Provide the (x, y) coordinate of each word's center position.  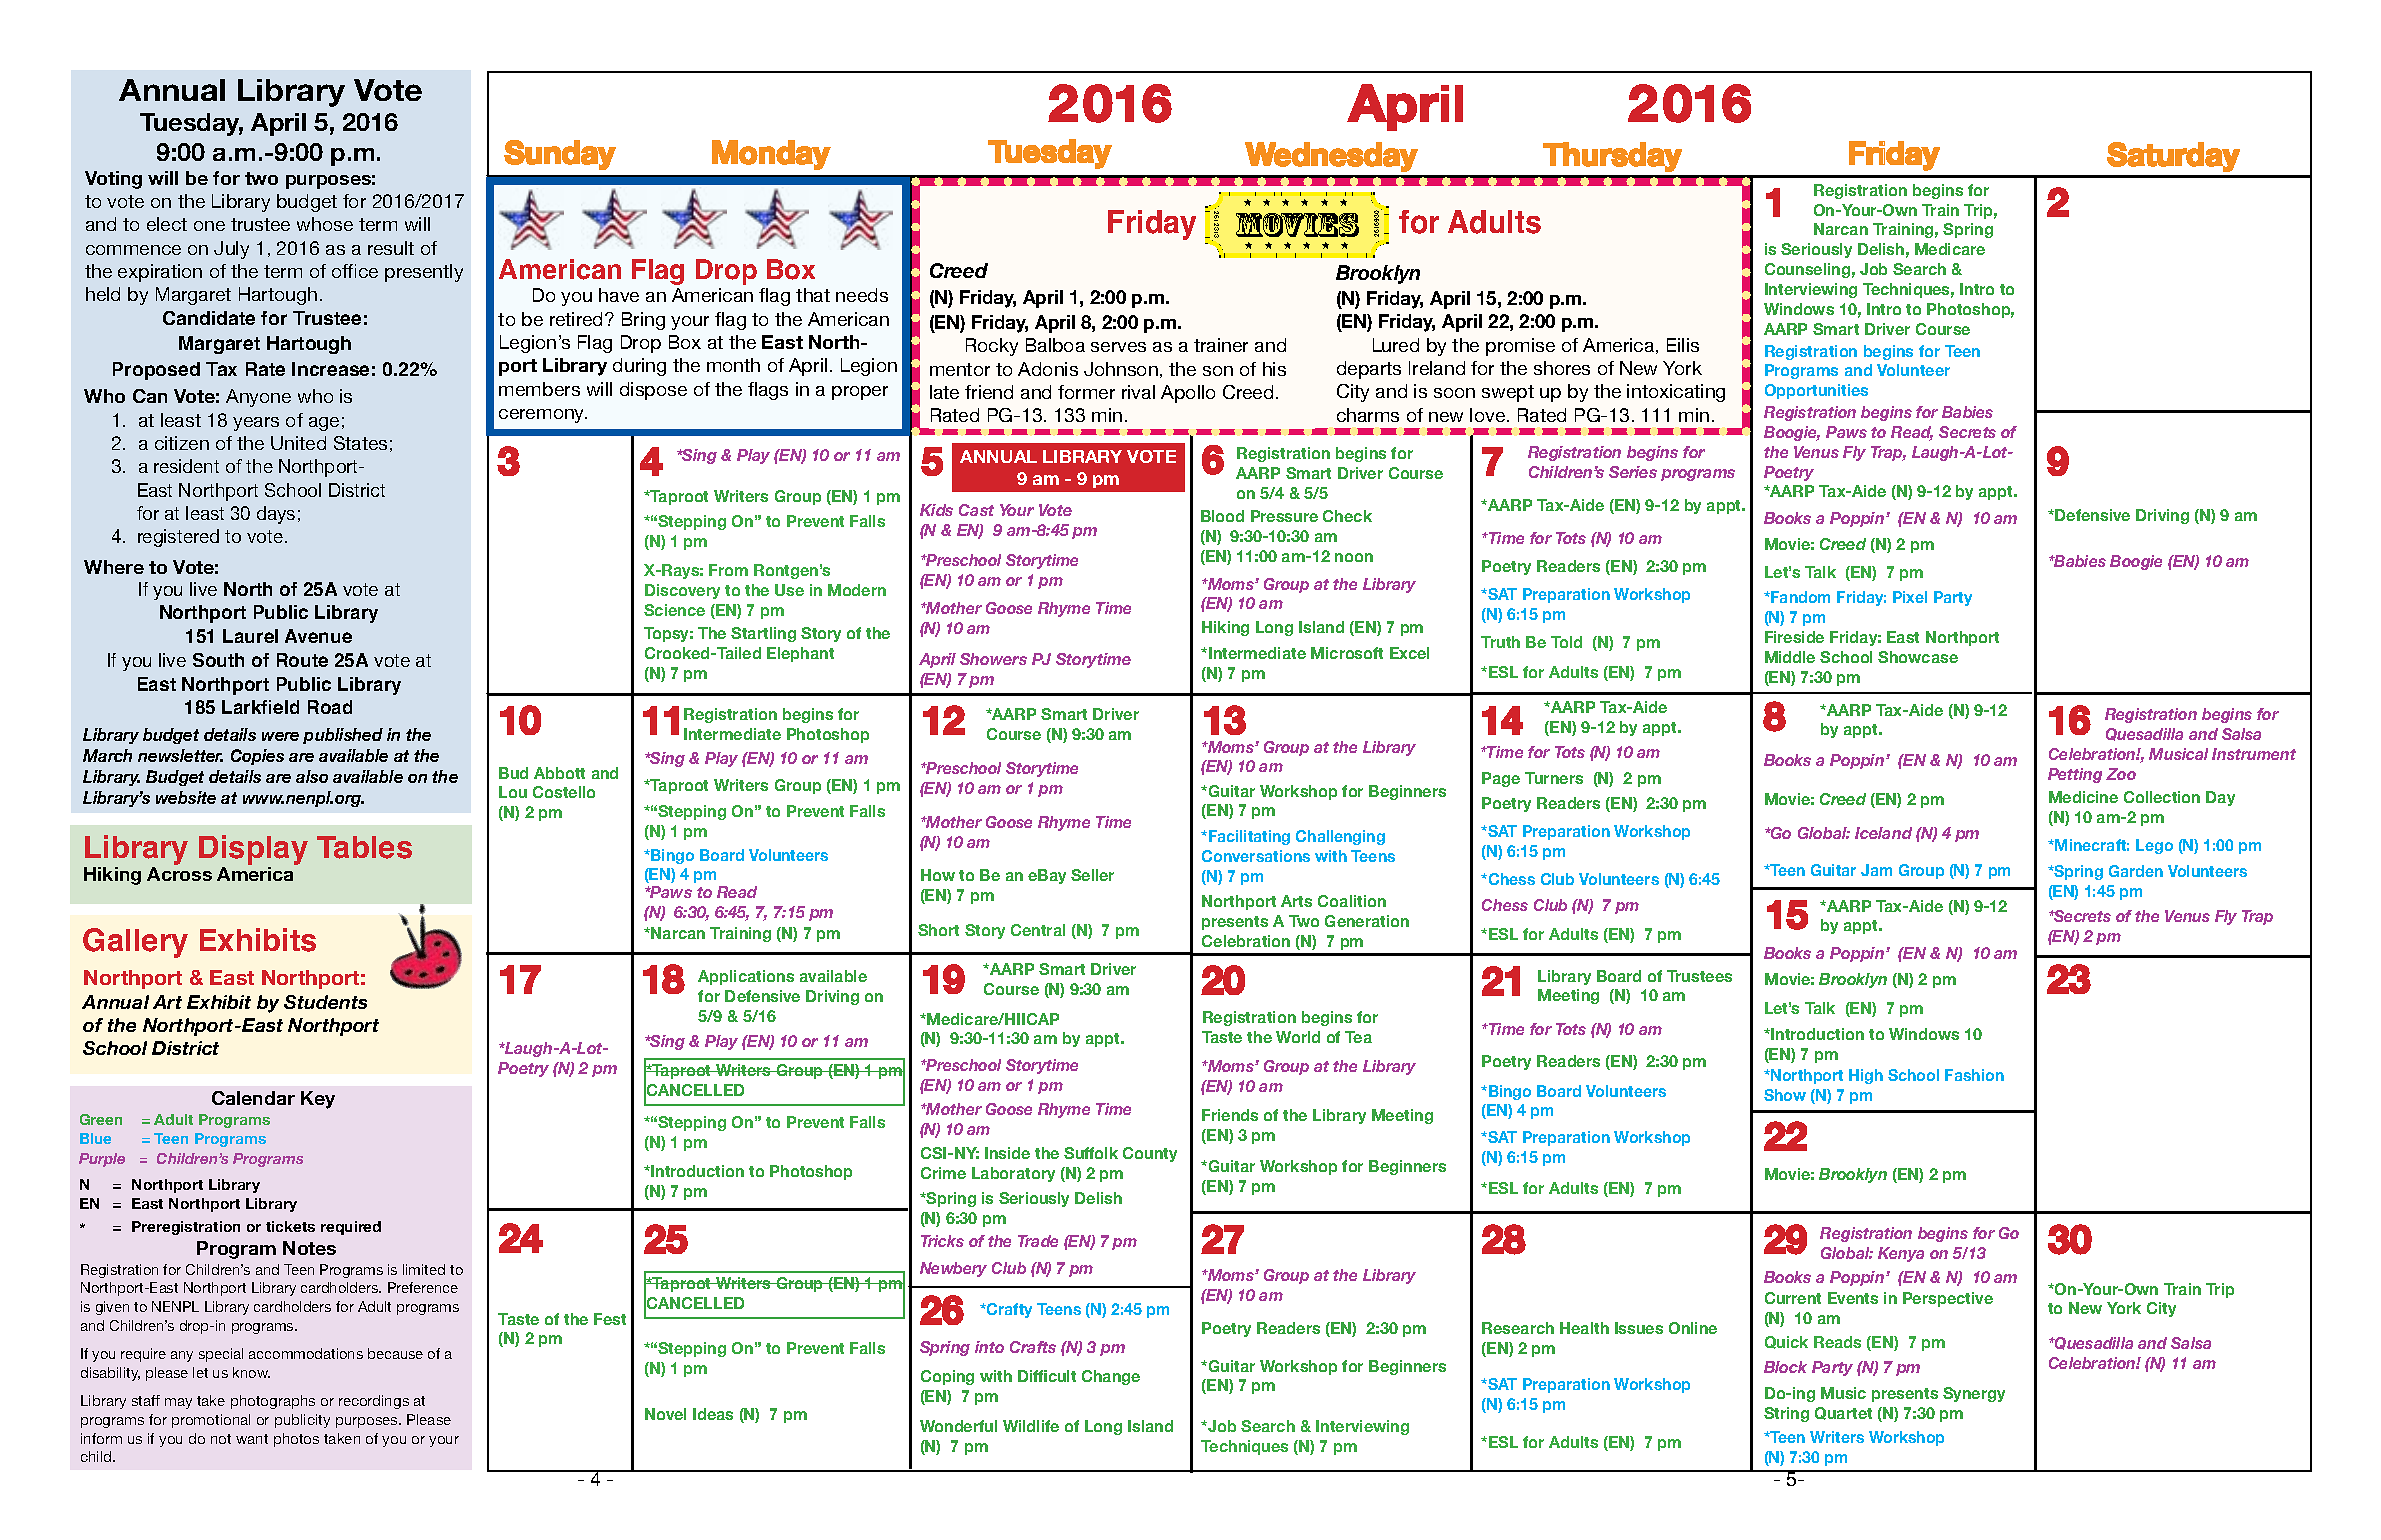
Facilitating (1249, 837)
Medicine (2083, 797)
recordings (374, 1402)
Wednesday (1331, 157)
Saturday (2173, 157)
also (312, 776)
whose (325, 224)
